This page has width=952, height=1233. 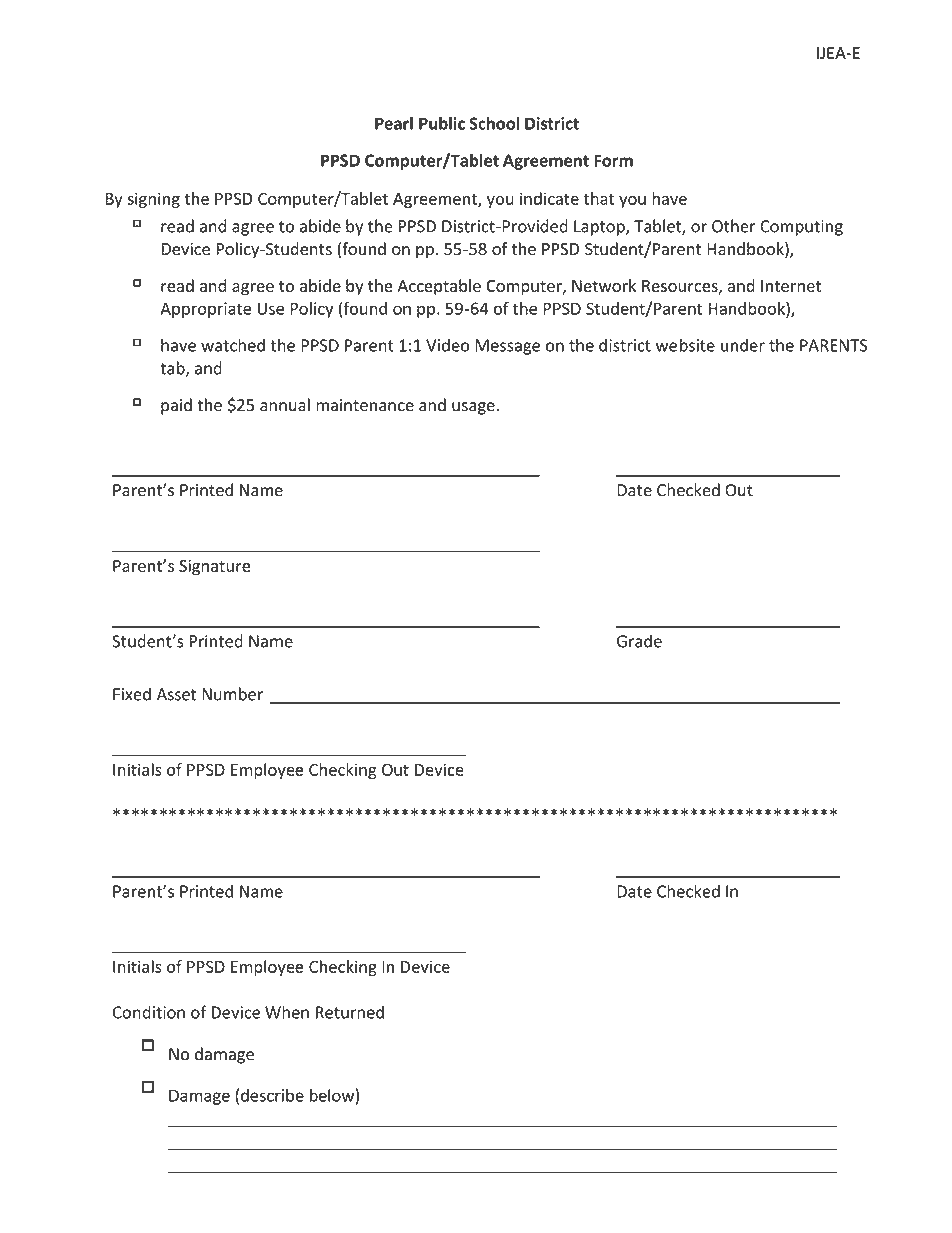 I want to click on signing, so click(x=153, y=200).
